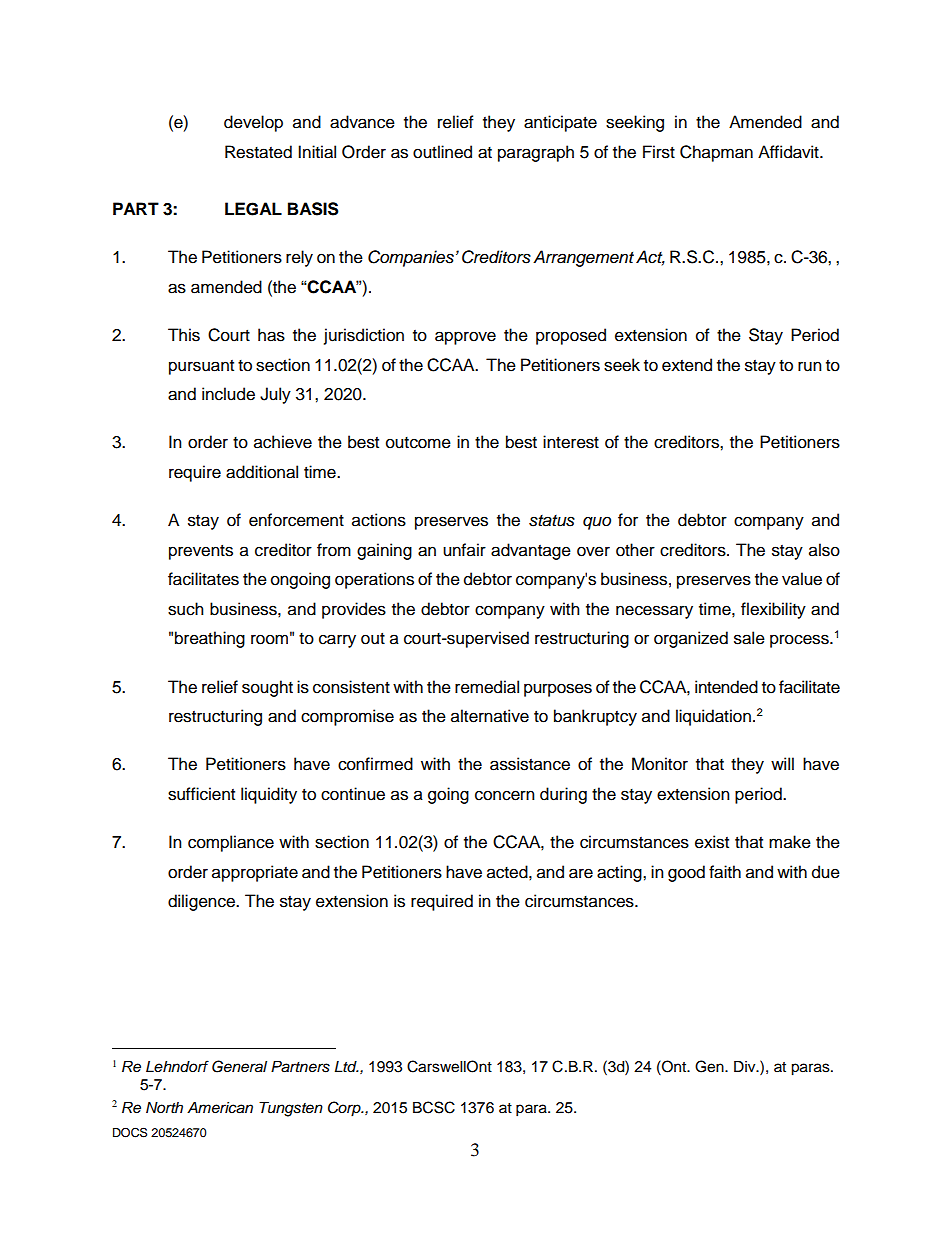 The image size is (952, 1233). Describe the element at coordinates (725, 872) in the page. I see `faith` at that location.
